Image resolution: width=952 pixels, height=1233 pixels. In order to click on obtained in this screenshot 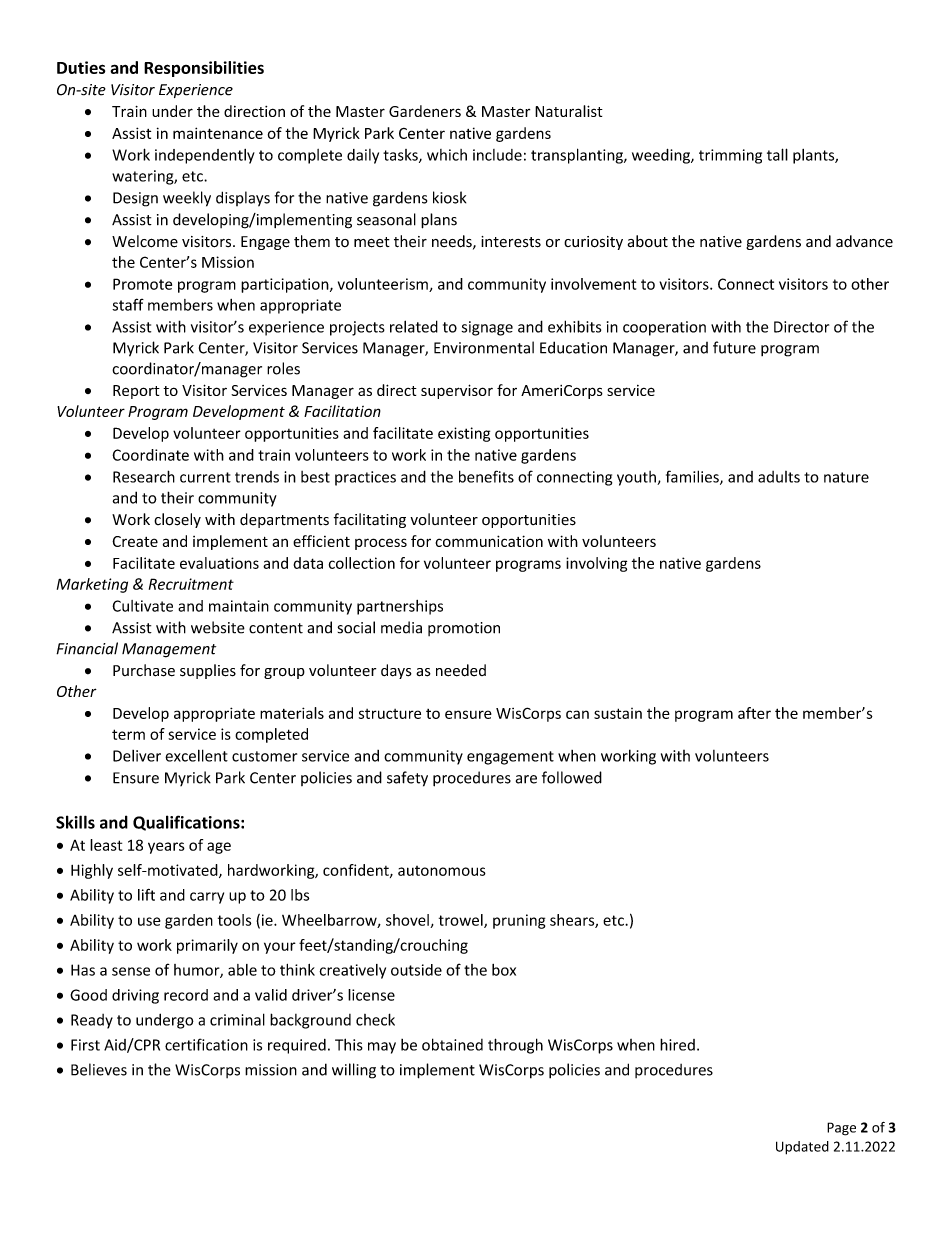, I will do `click(452, 1044)`.
